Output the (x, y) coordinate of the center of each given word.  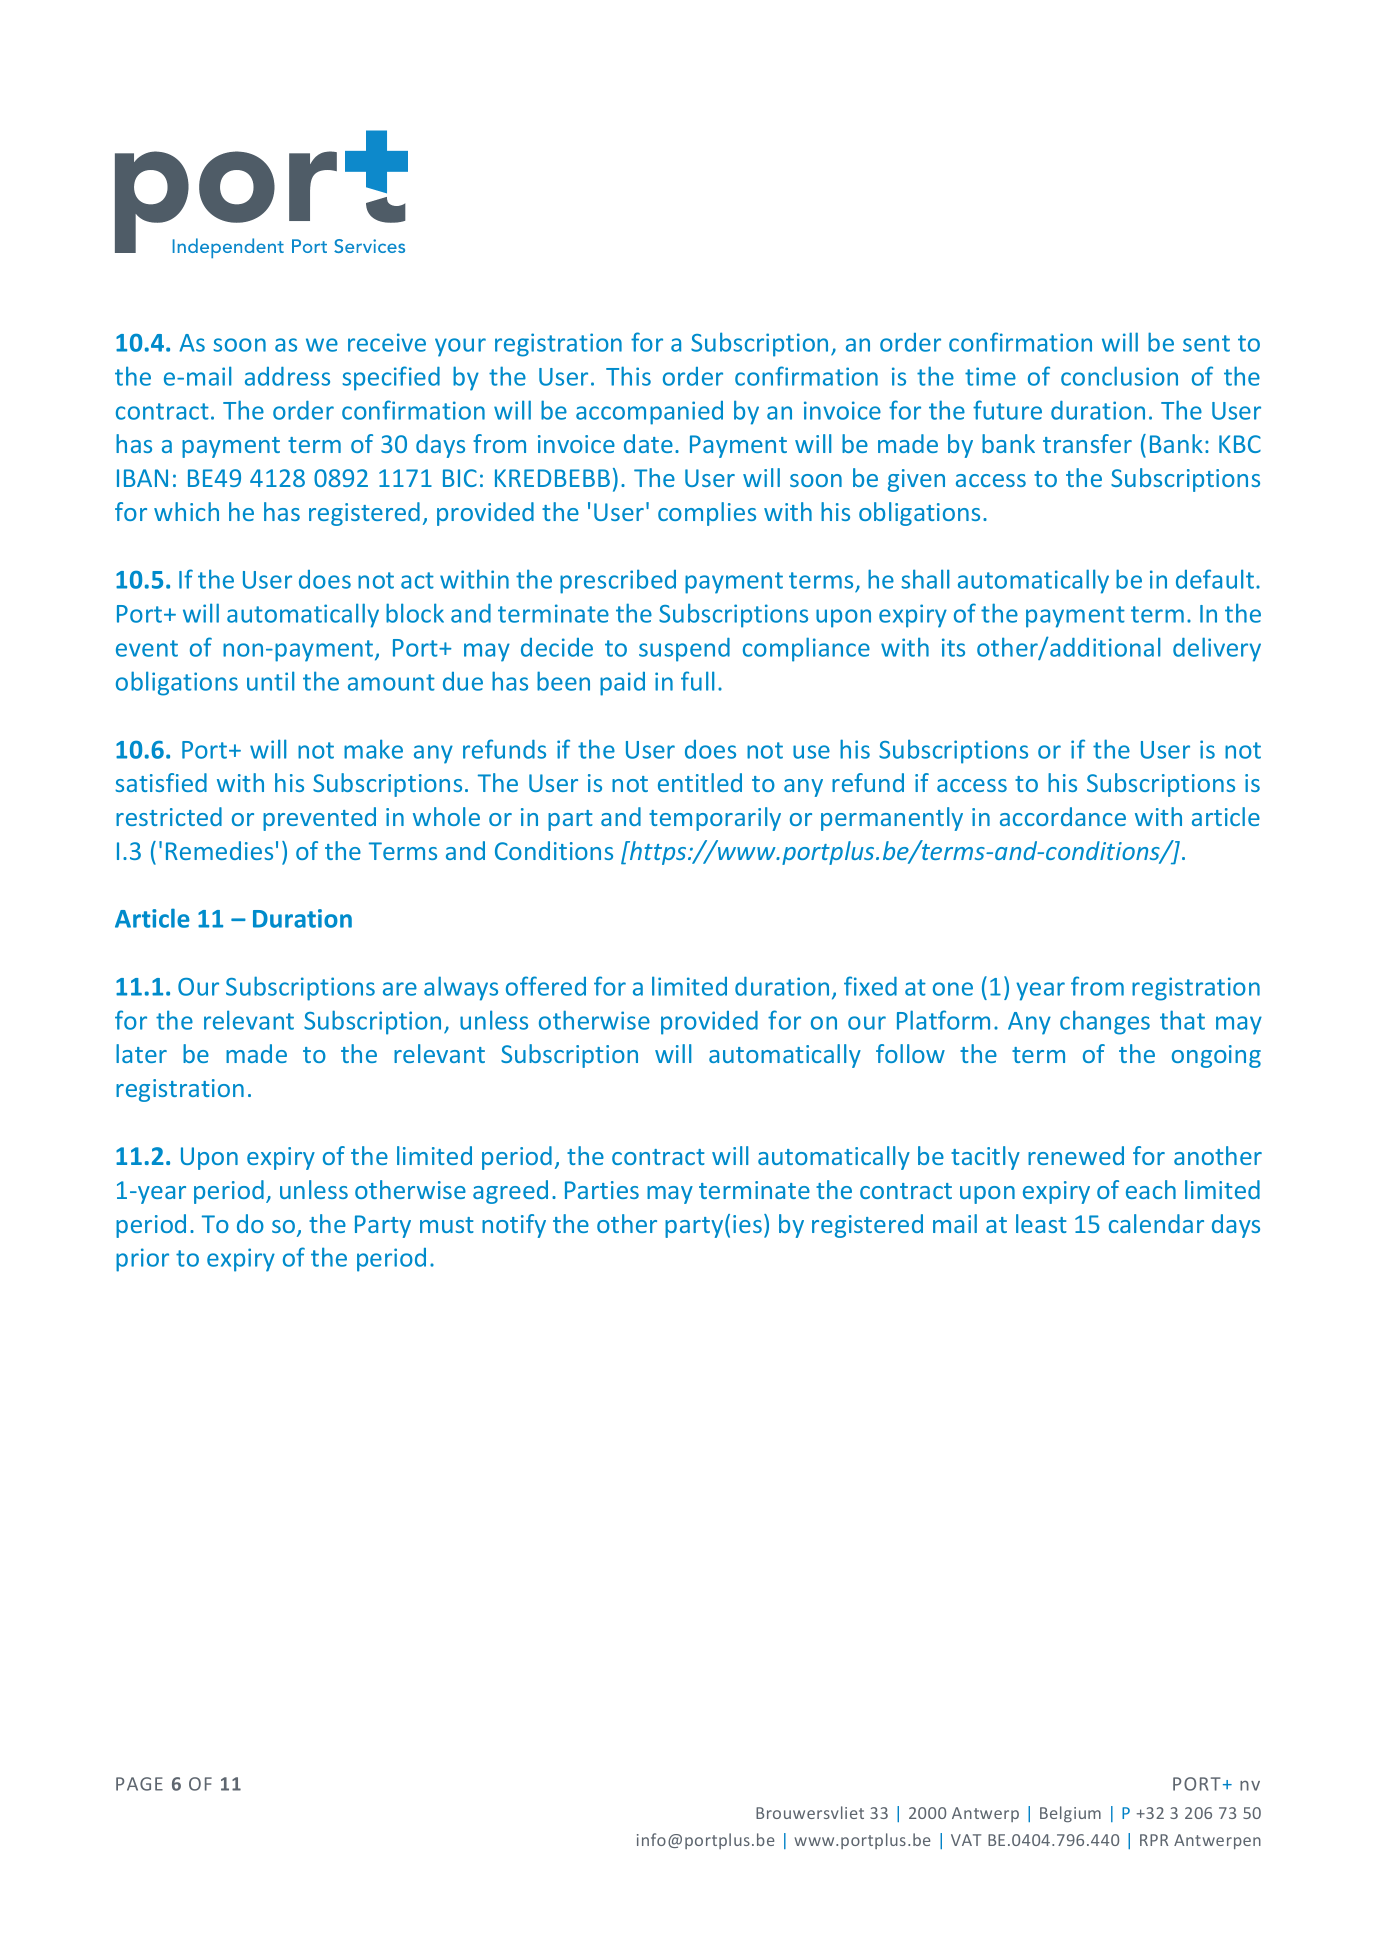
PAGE (139, 1784)
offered (546, 986)
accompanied (649, 413)
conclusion (1119, 376)
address (287, 376)
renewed (1076, 1155)
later (141, 1053)
